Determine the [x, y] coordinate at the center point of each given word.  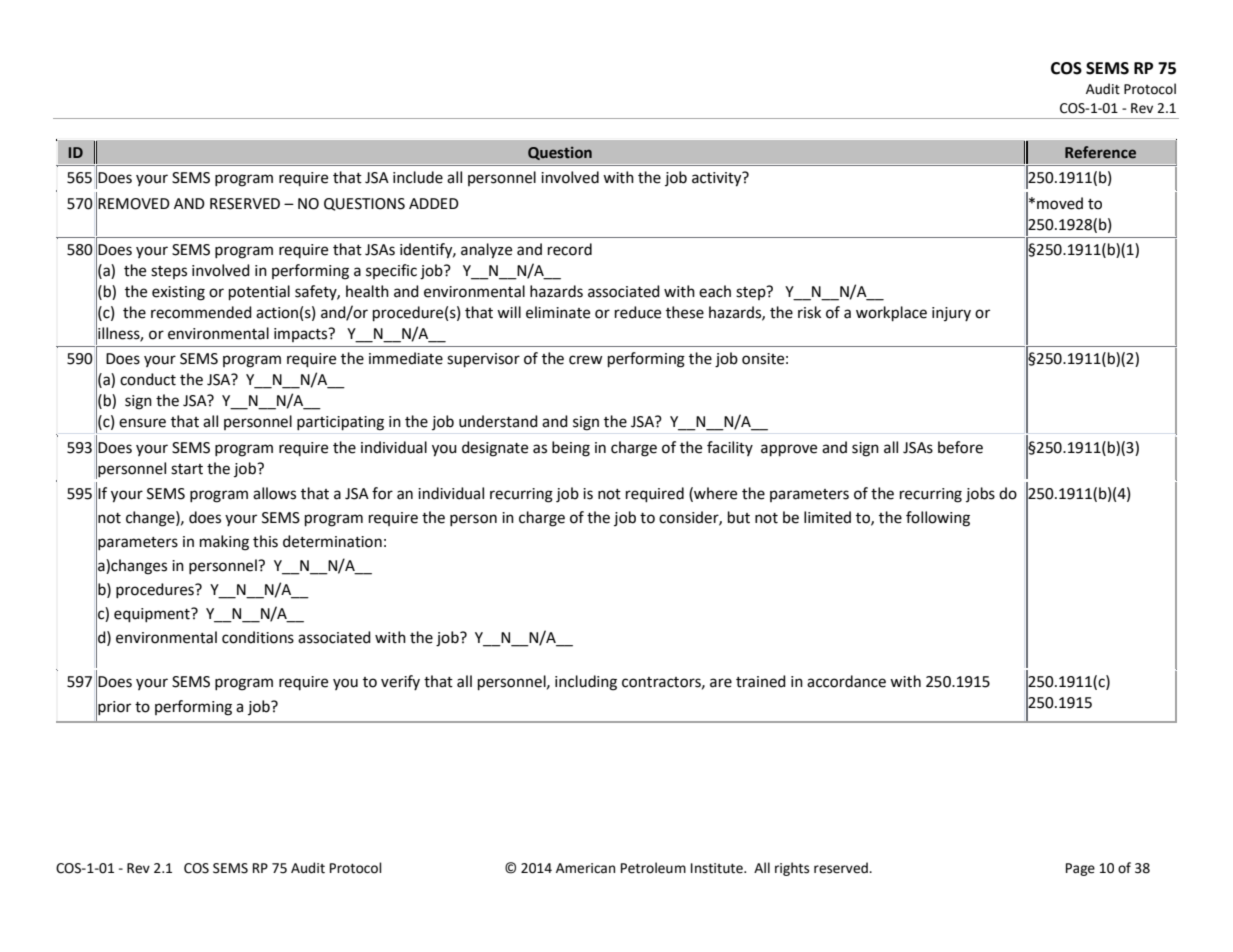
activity [718, 179]
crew [586, 360]
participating [340, 423]
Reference [1100, 152]
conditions [258, 637]
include [418, 177]
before [960, 447]
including [586, 683]
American [585, 868]
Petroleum [653, 868]
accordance [846, 681]
